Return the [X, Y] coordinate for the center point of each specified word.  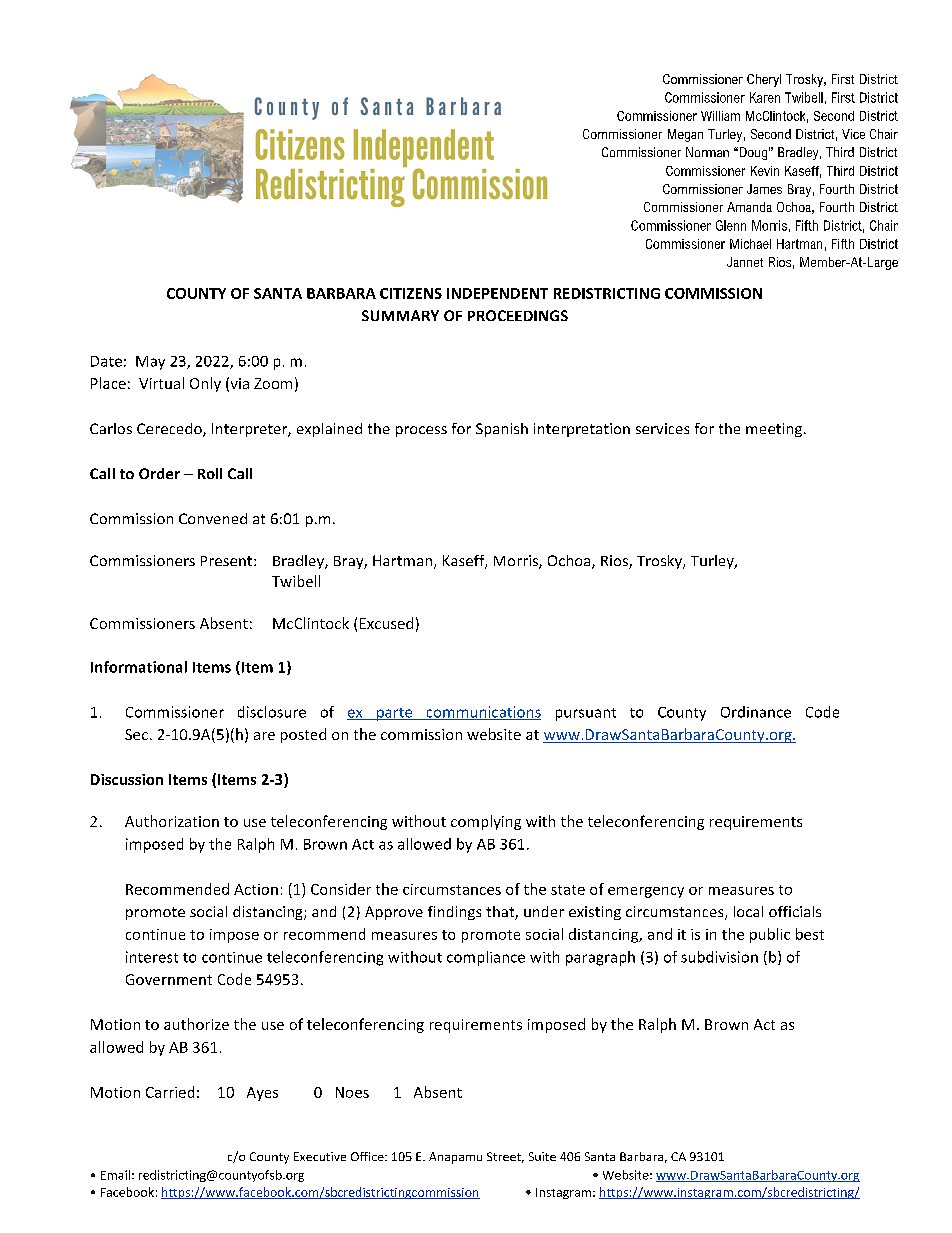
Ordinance [756, 712]
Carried [170, 1092]
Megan [685, 135]
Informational [139, 667]
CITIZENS [411, 293]
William [720, 116]
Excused [386, 623]
